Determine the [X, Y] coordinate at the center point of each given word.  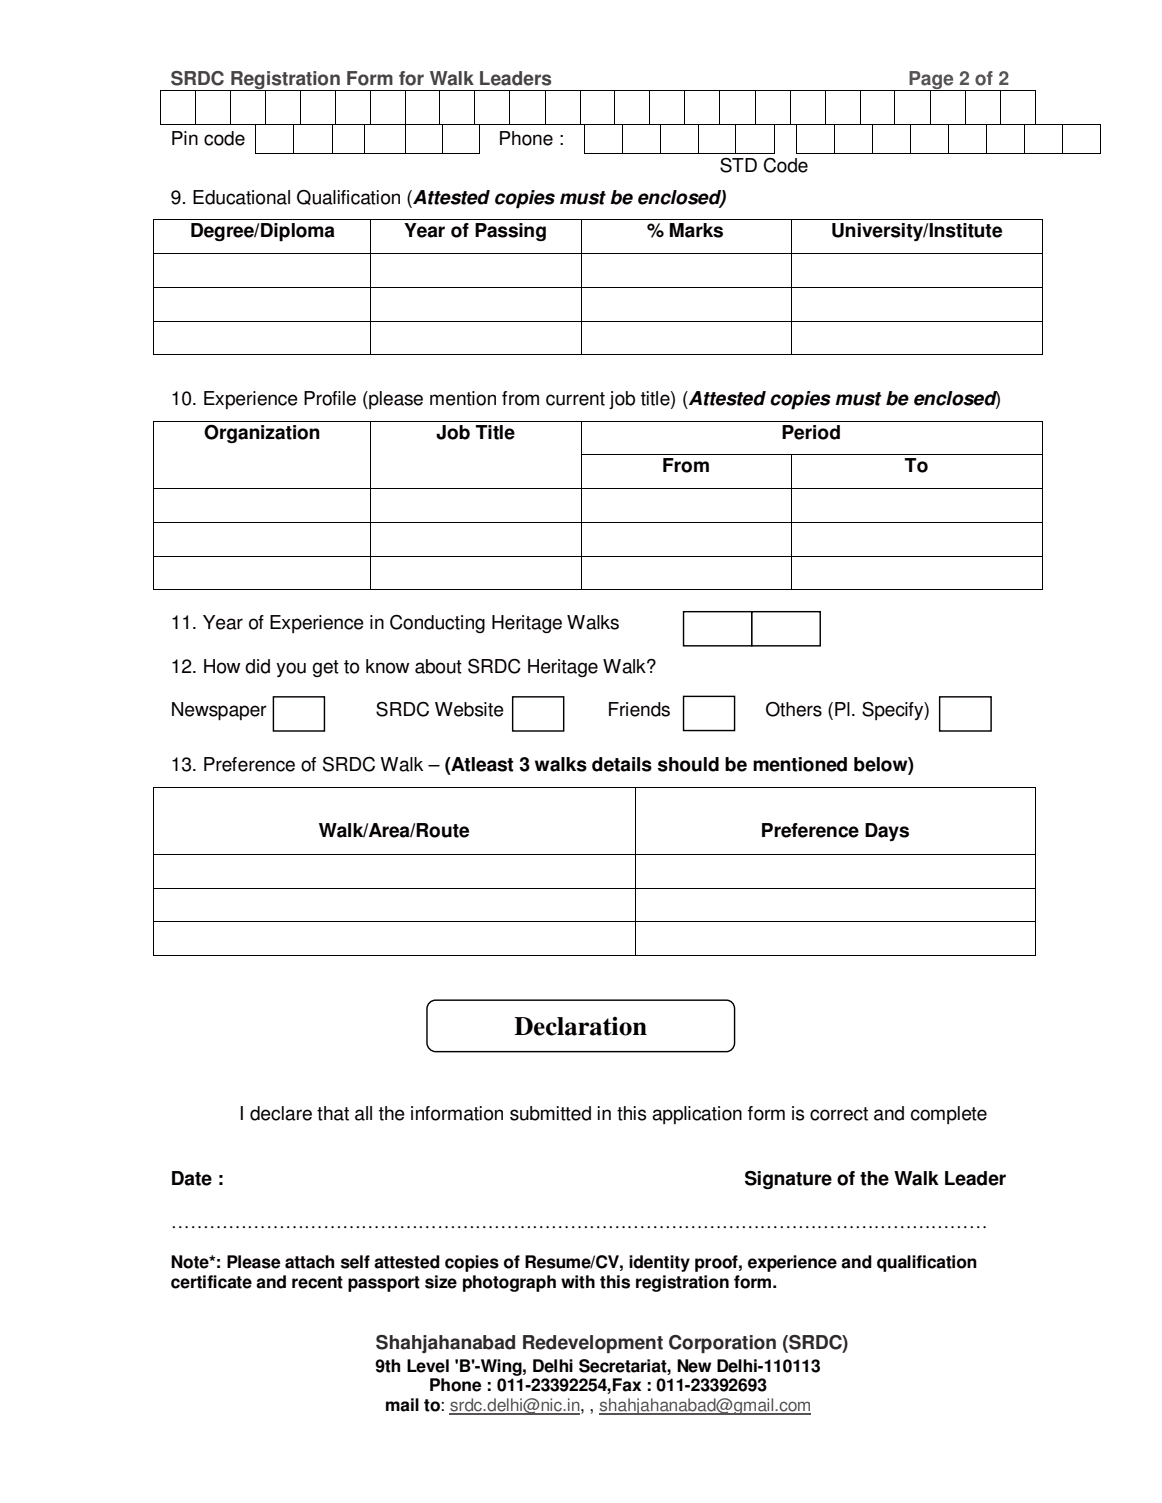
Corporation [722, 1344]
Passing [510, 232]
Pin [185, 138]
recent [317, 1282]
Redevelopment [593, 1344]
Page [931, 81]
